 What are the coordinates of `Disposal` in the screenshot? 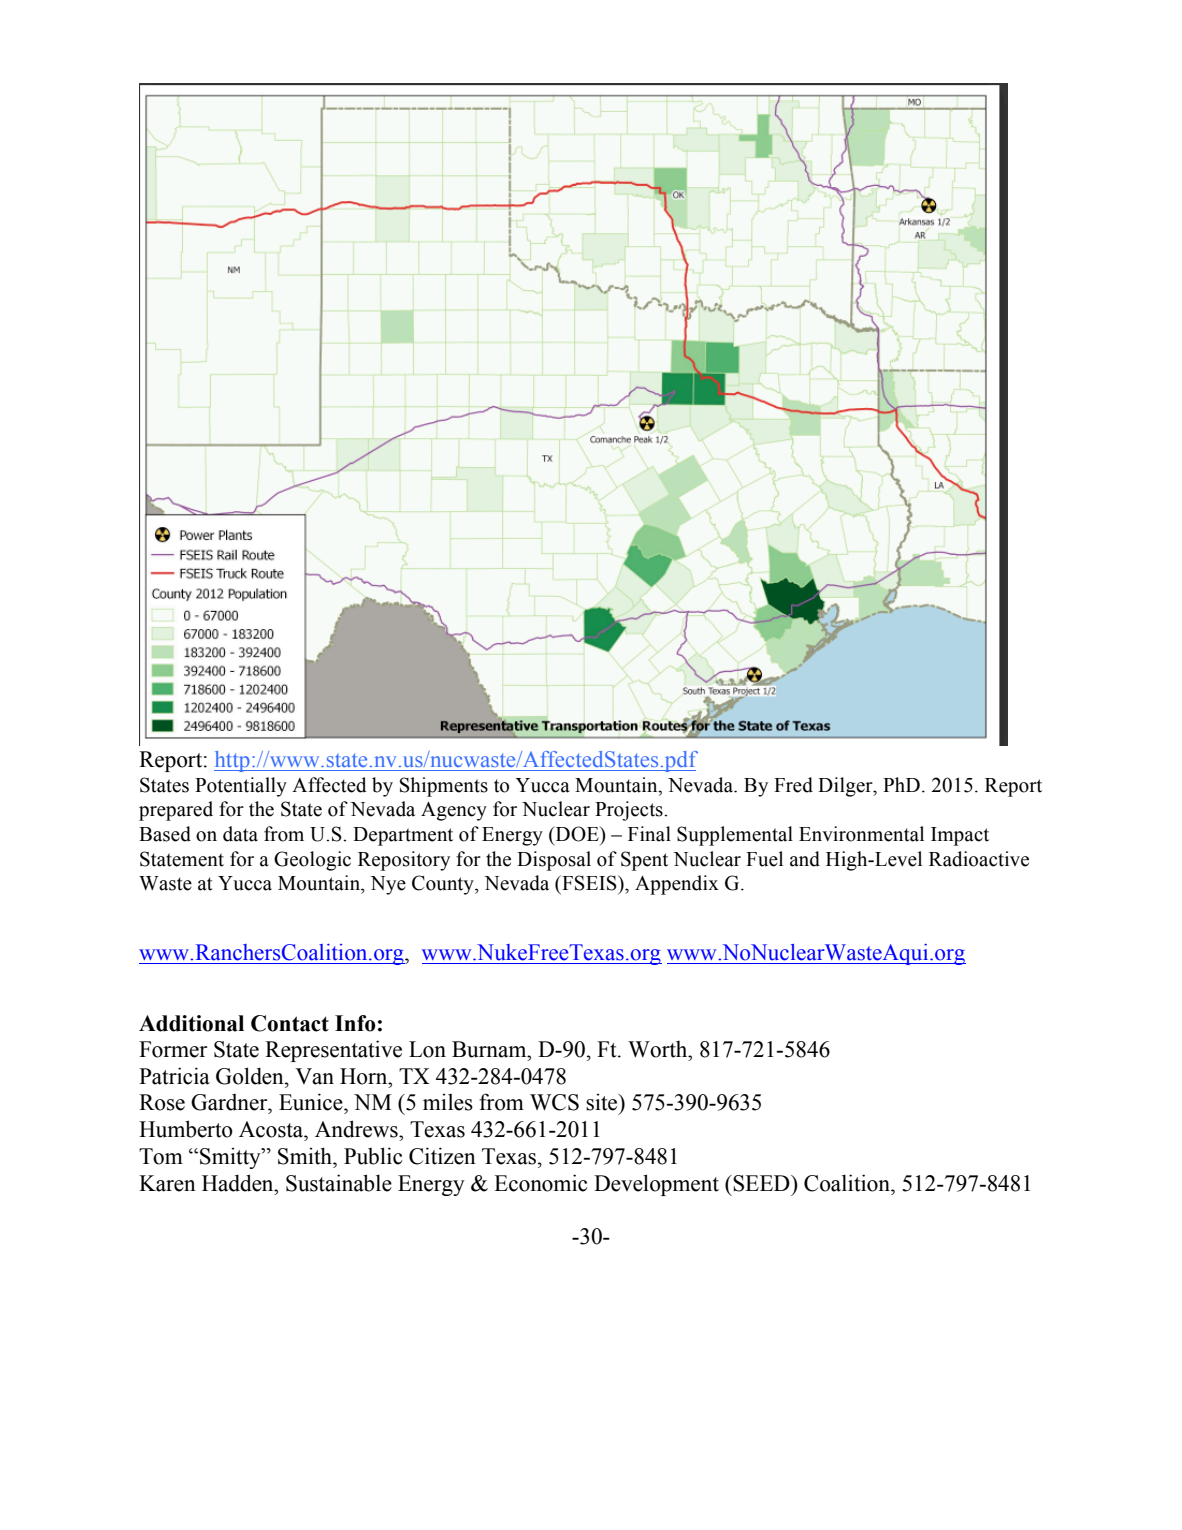 It's located at (554, 861).
